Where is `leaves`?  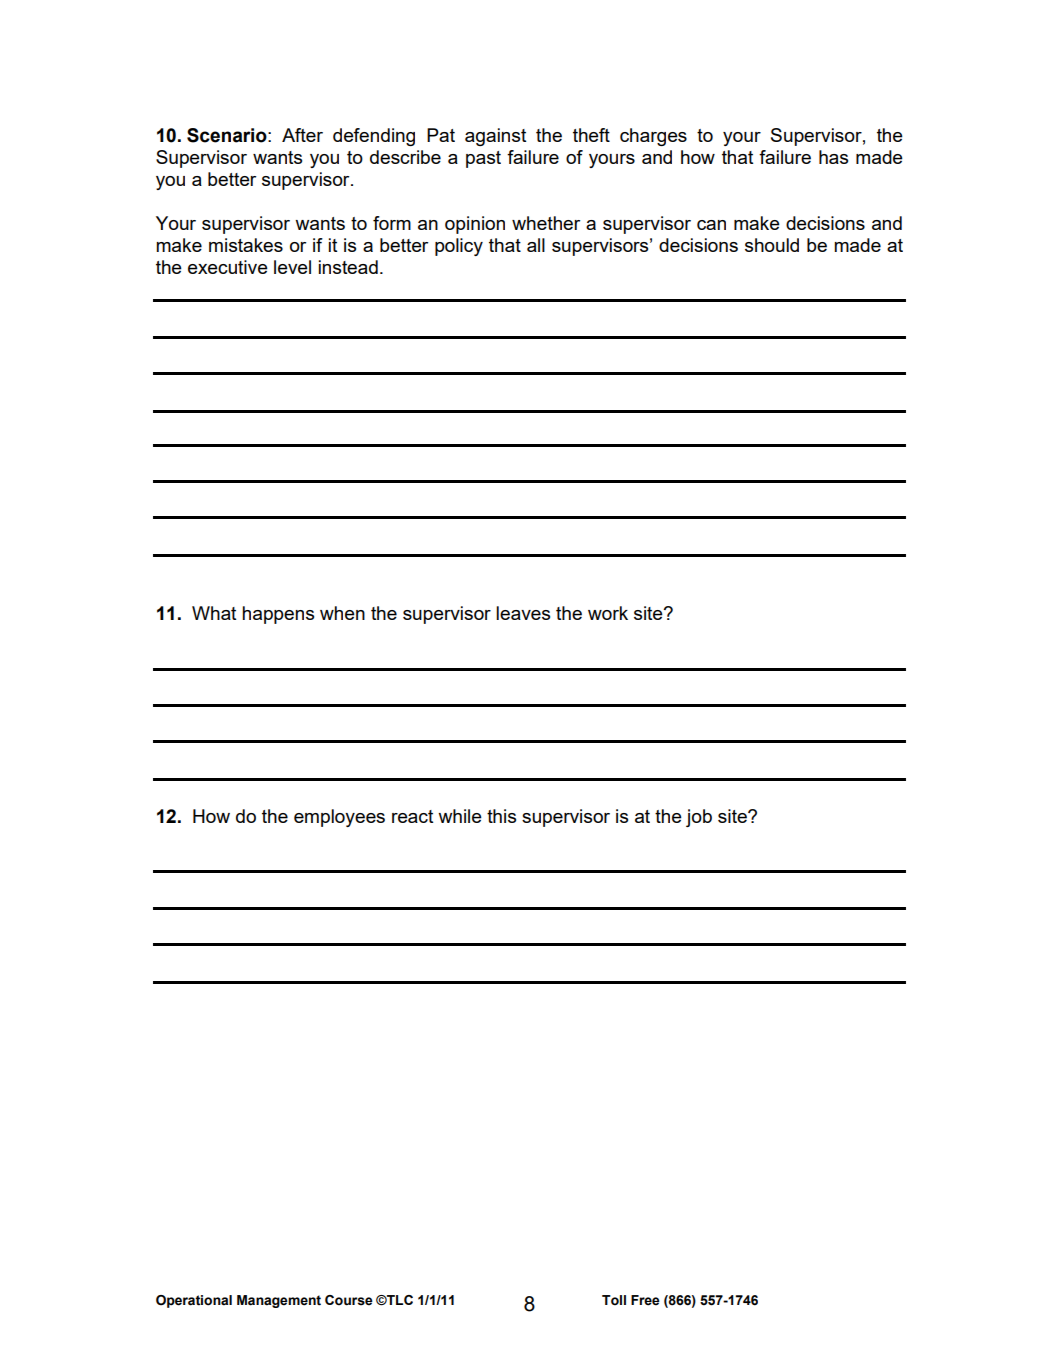
leaves is located at coordinates (523, 613).
